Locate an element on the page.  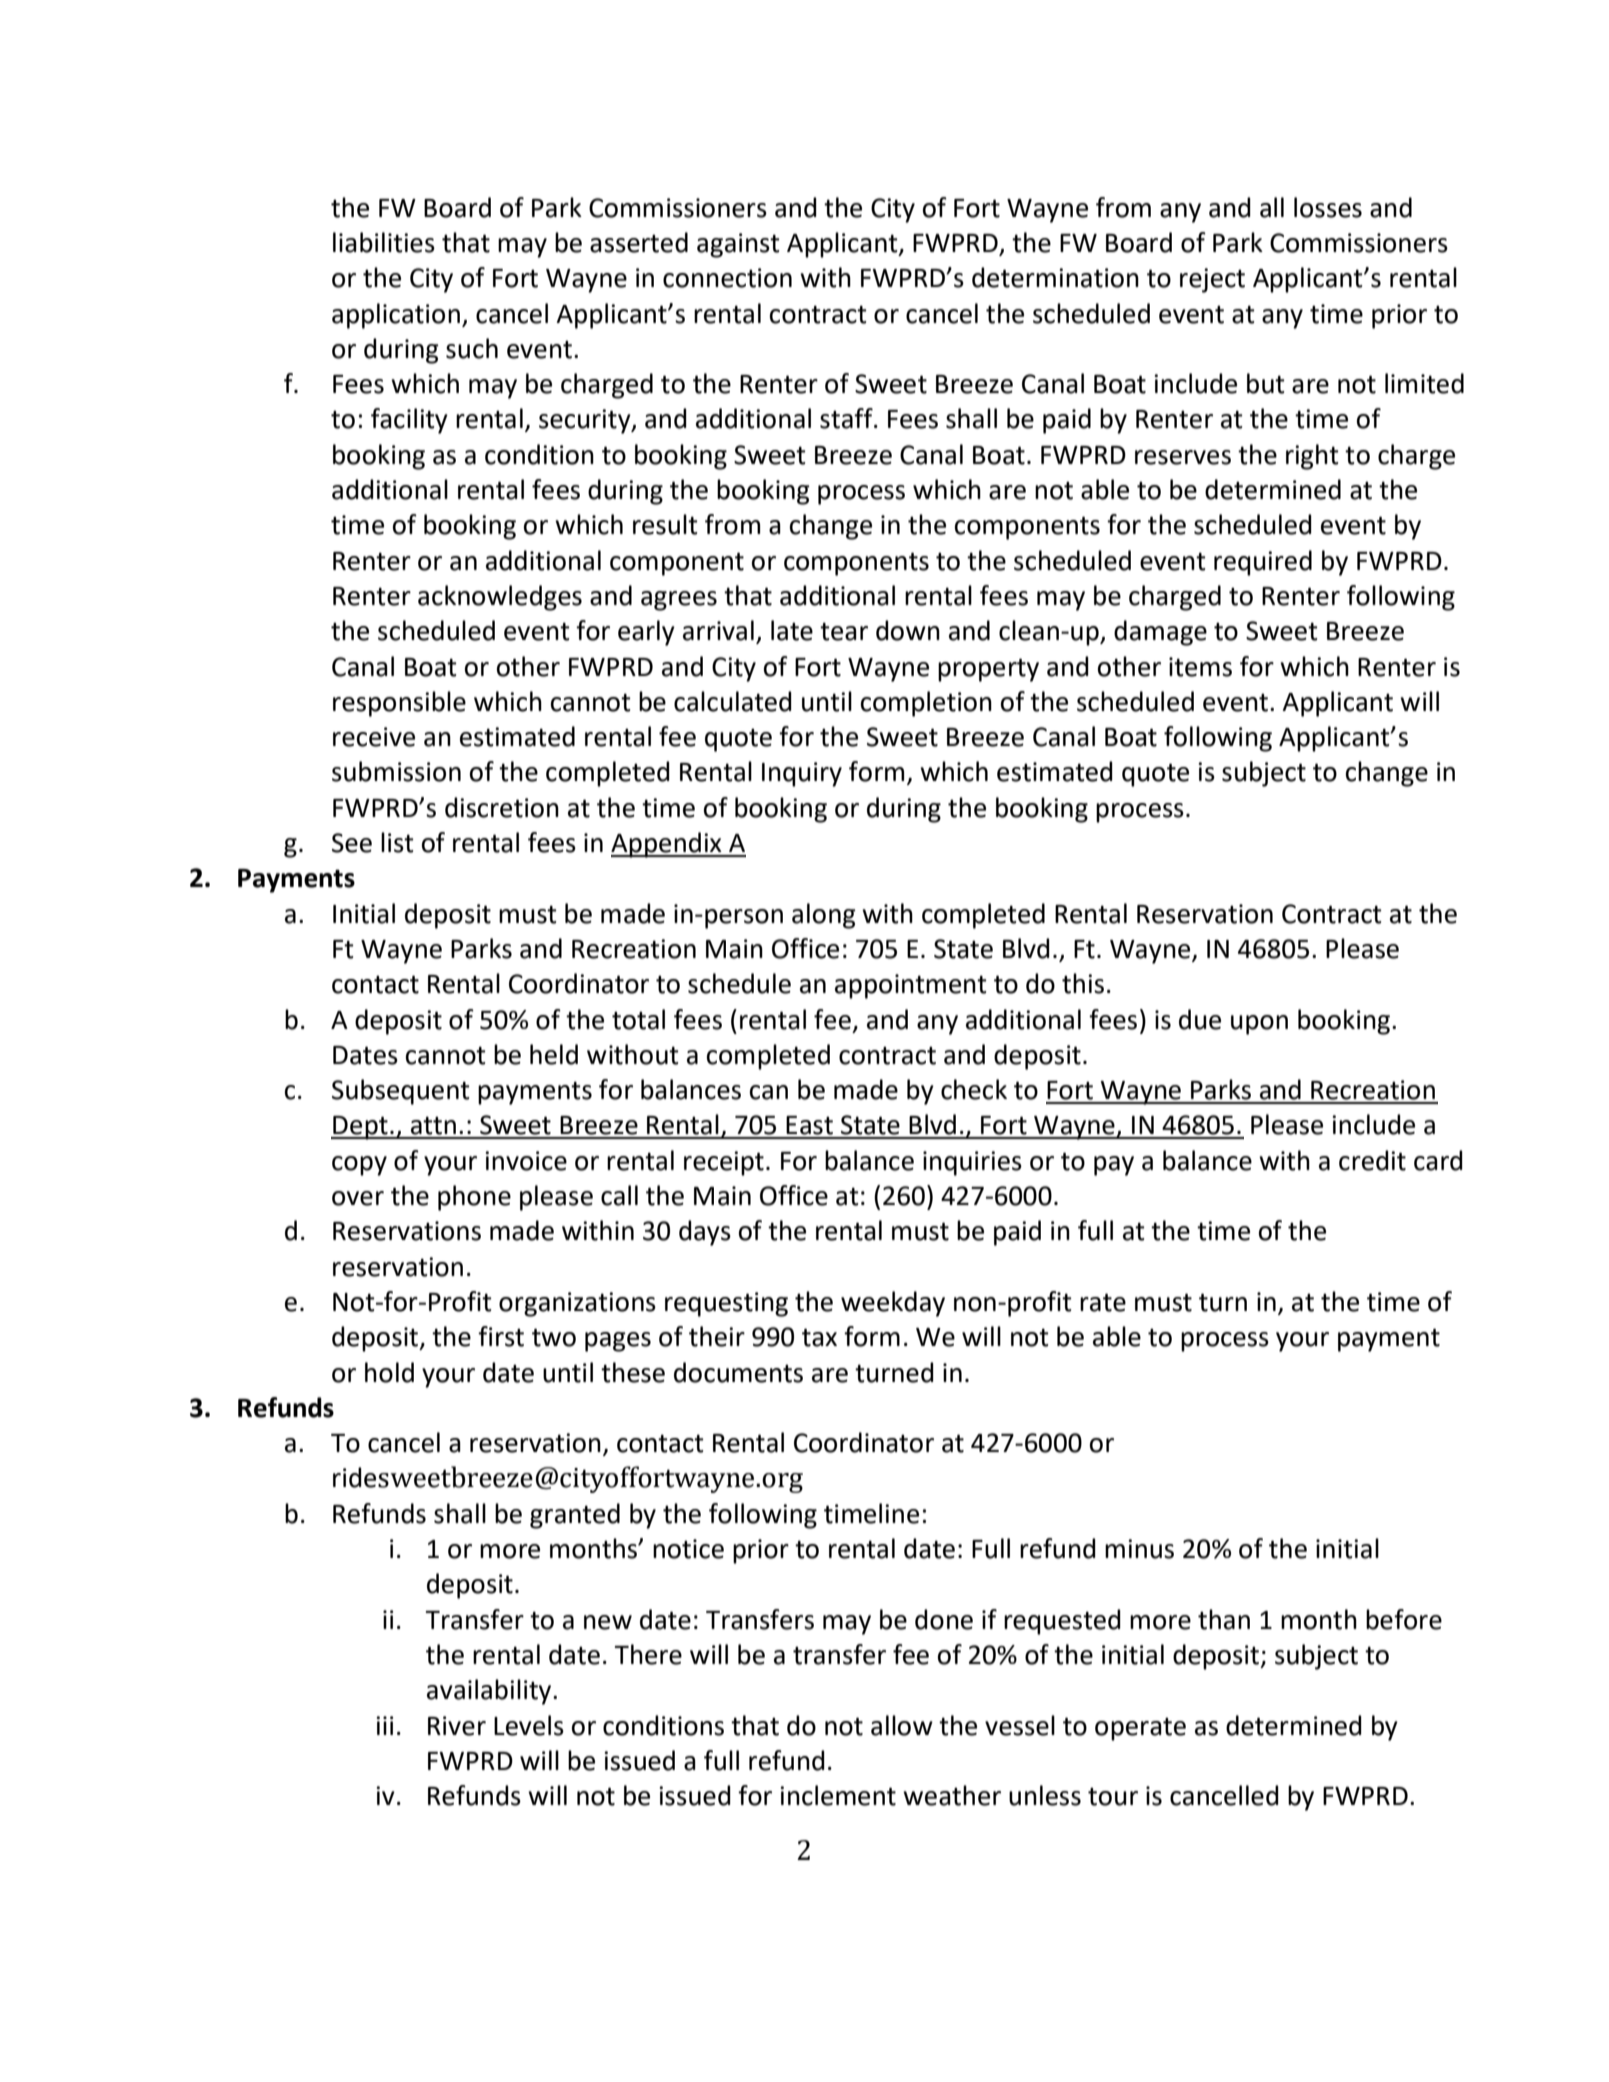
minus is located at coordinates (1139, 1549).
